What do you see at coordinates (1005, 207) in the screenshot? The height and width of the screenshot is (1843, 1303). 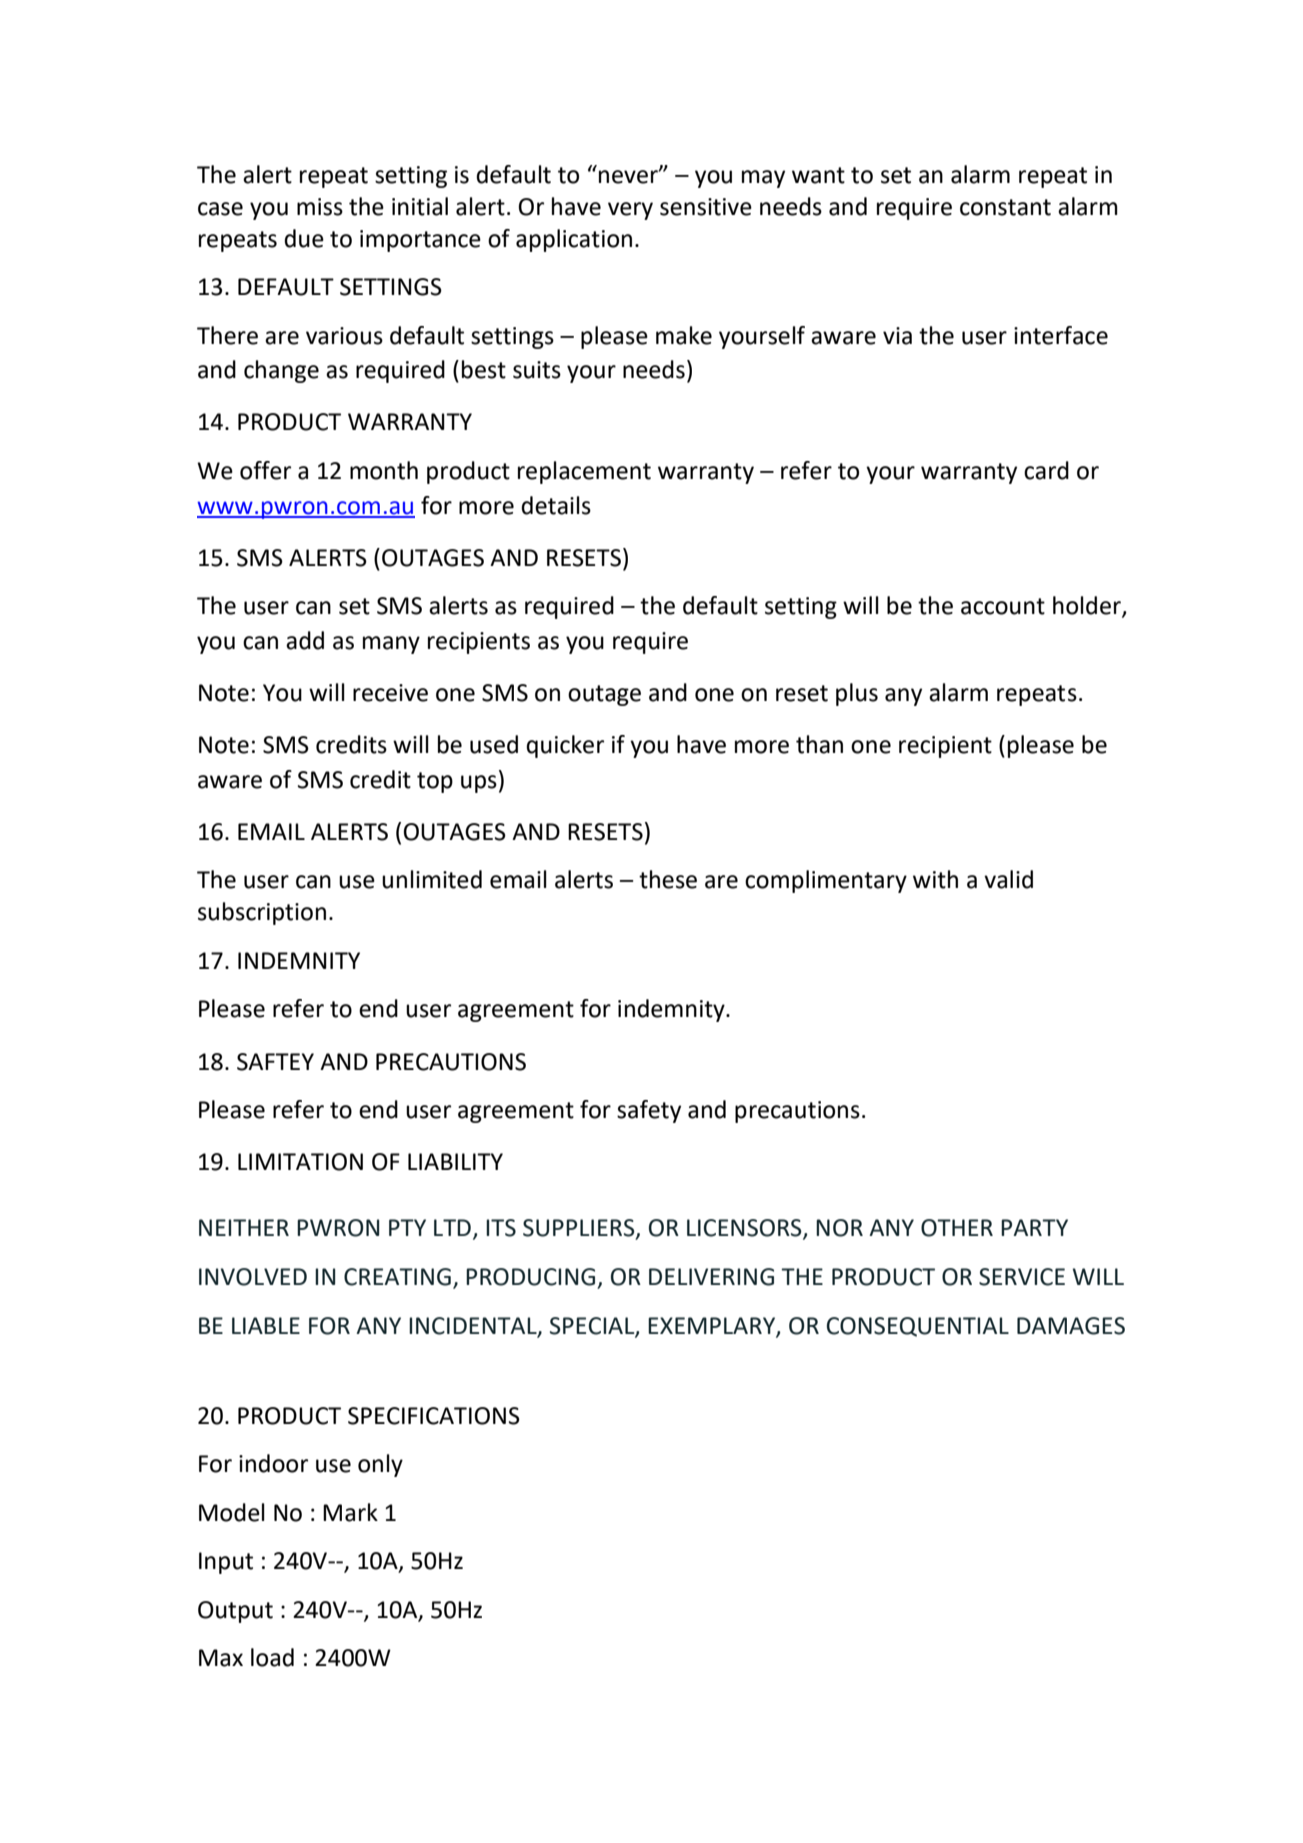 I see `constant` at bounding box center [1005, 207].
